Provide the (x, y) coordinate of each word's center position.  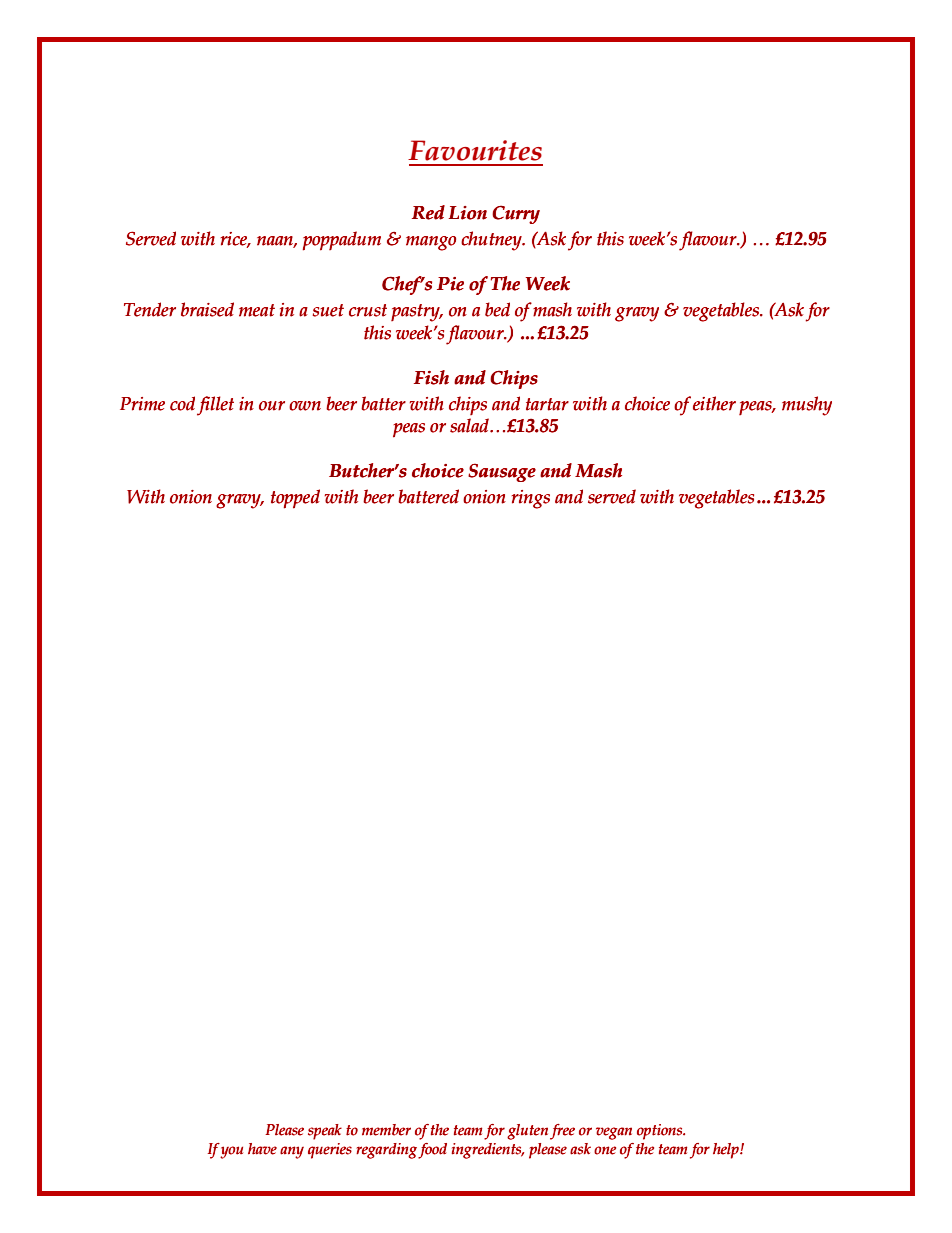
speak (325, 1132)
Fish (431, 377)
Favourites (475, 150)
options (660, 1132)
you (231, 1152)
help (727, 1151)
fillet (215, 406)
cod (182, 403)
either (714, 403)
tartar (547, 404)
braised (207, 309)
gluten (527, 1132)
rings (531, 499)
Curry (516, 215)
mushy (807, 406)
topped (295, 499)
